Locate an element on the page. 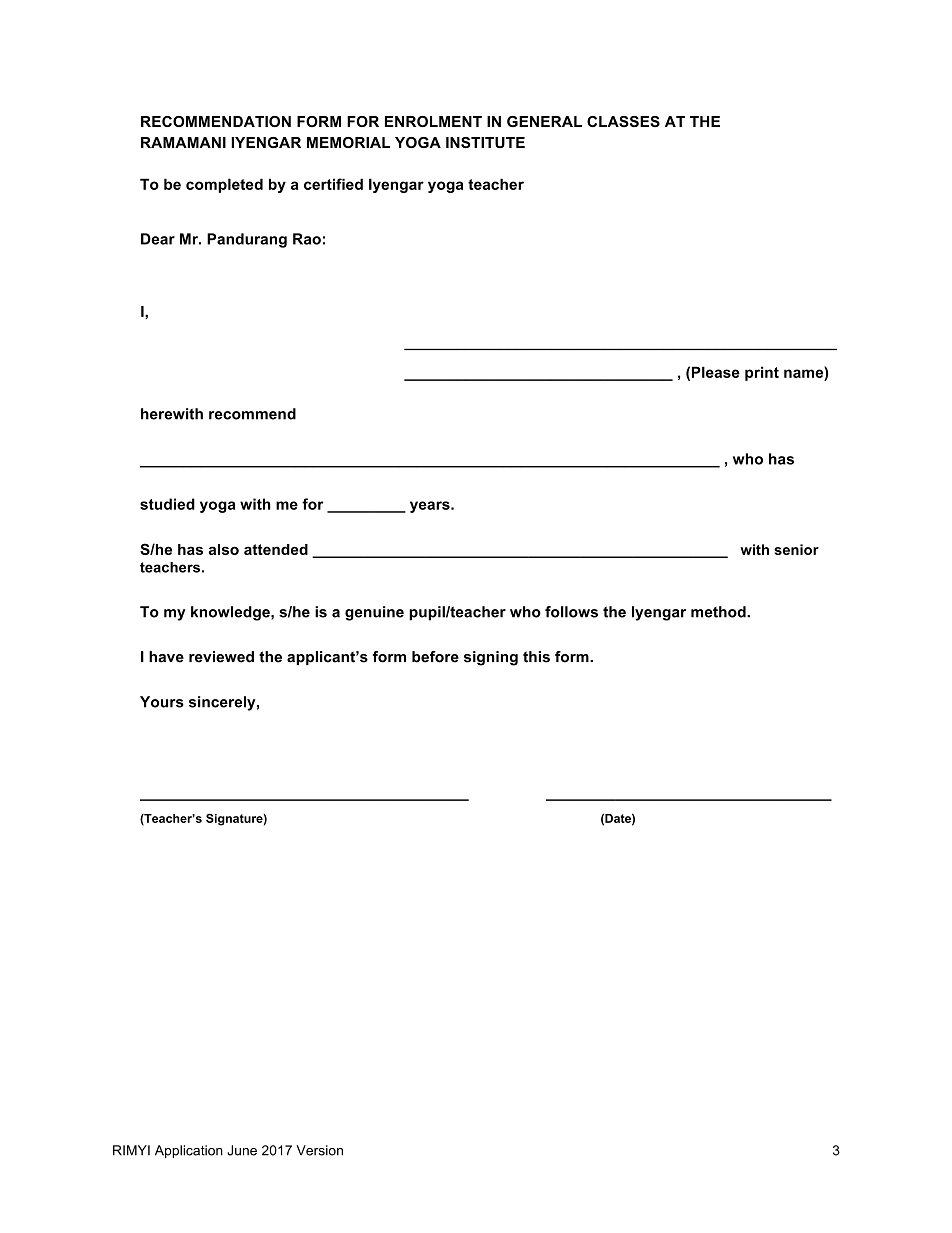 This document has height=1233, width=952. Rao is located at coordinates (307, 239).
